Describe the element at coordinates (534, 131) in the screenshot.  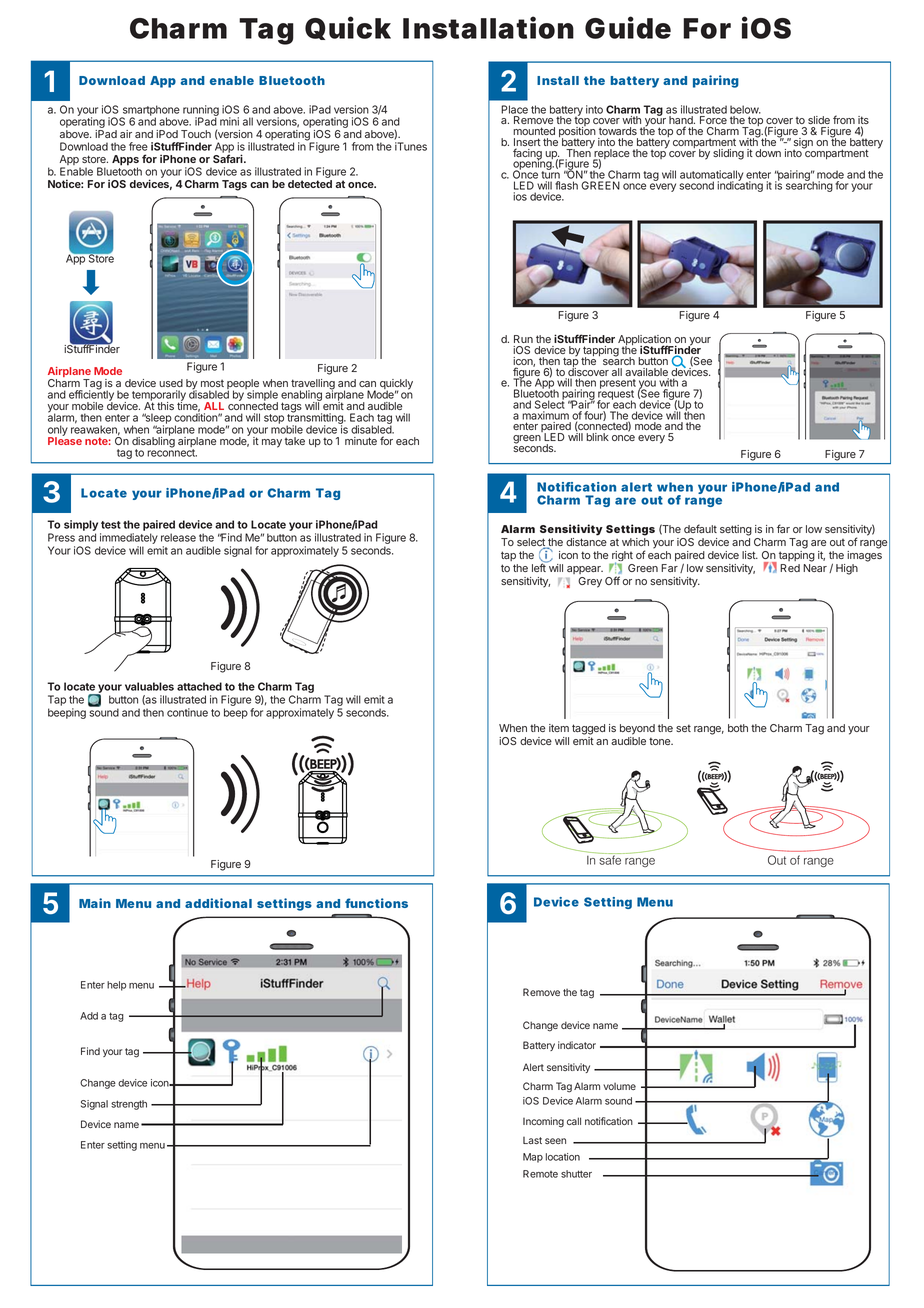
I see `mounted` at that location.
